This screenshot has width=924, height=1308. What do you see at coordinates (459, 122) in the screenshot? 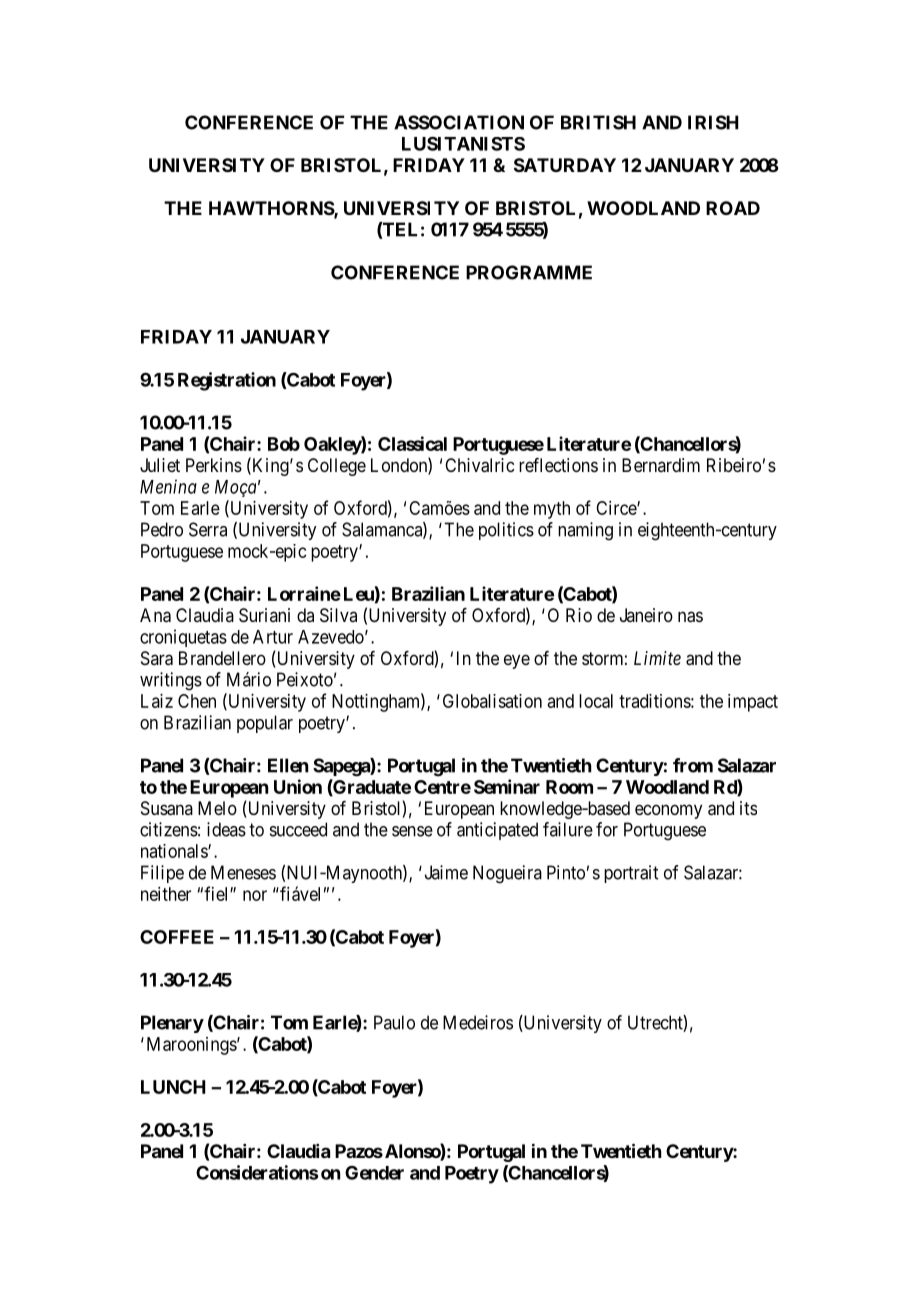
I see `ASSOCIATION` at bounding box center [459, 122].
